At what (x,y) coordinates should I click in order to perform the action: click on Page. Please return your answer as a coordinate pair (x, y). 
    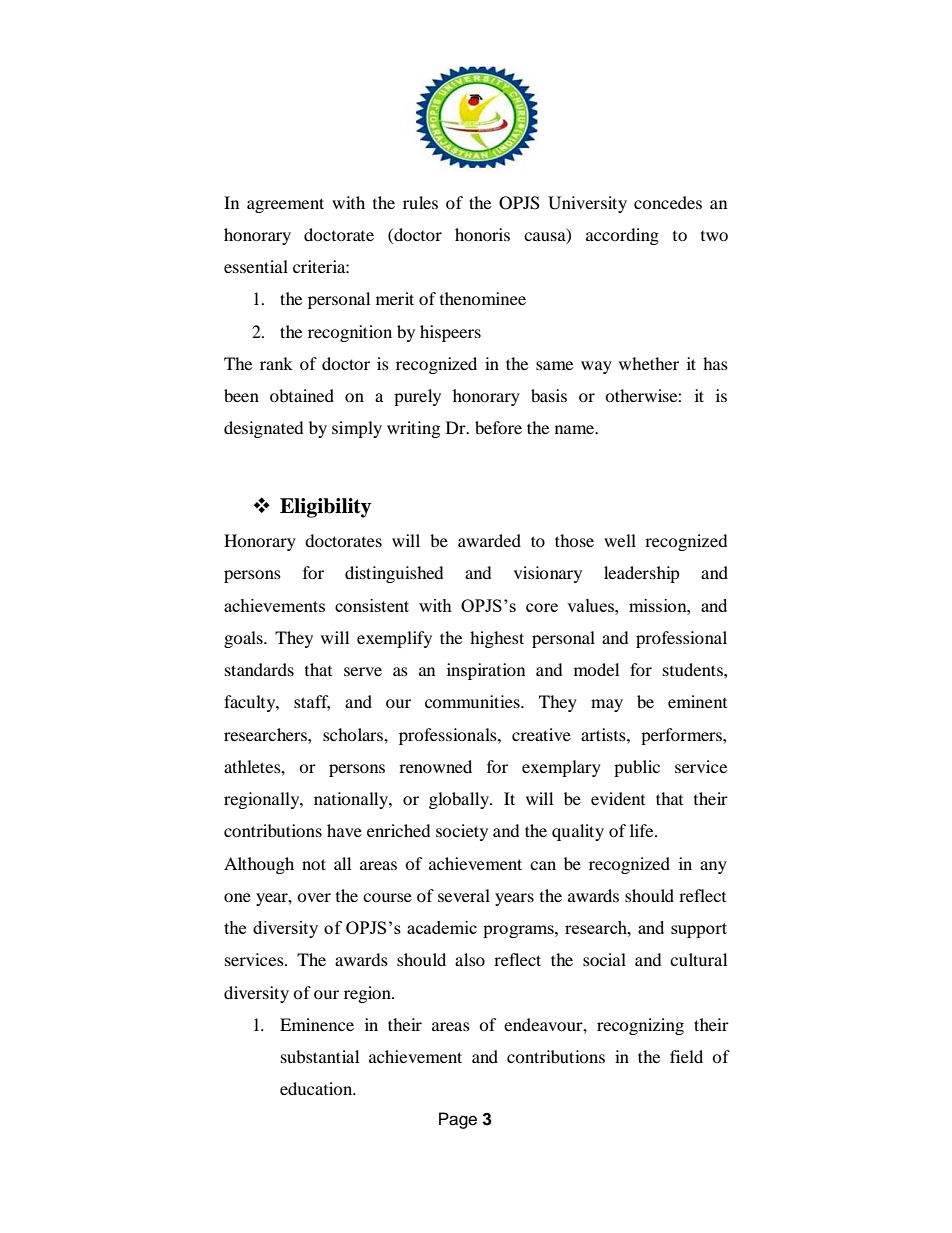
    Looking at the image, I should click on (458, 1120).
